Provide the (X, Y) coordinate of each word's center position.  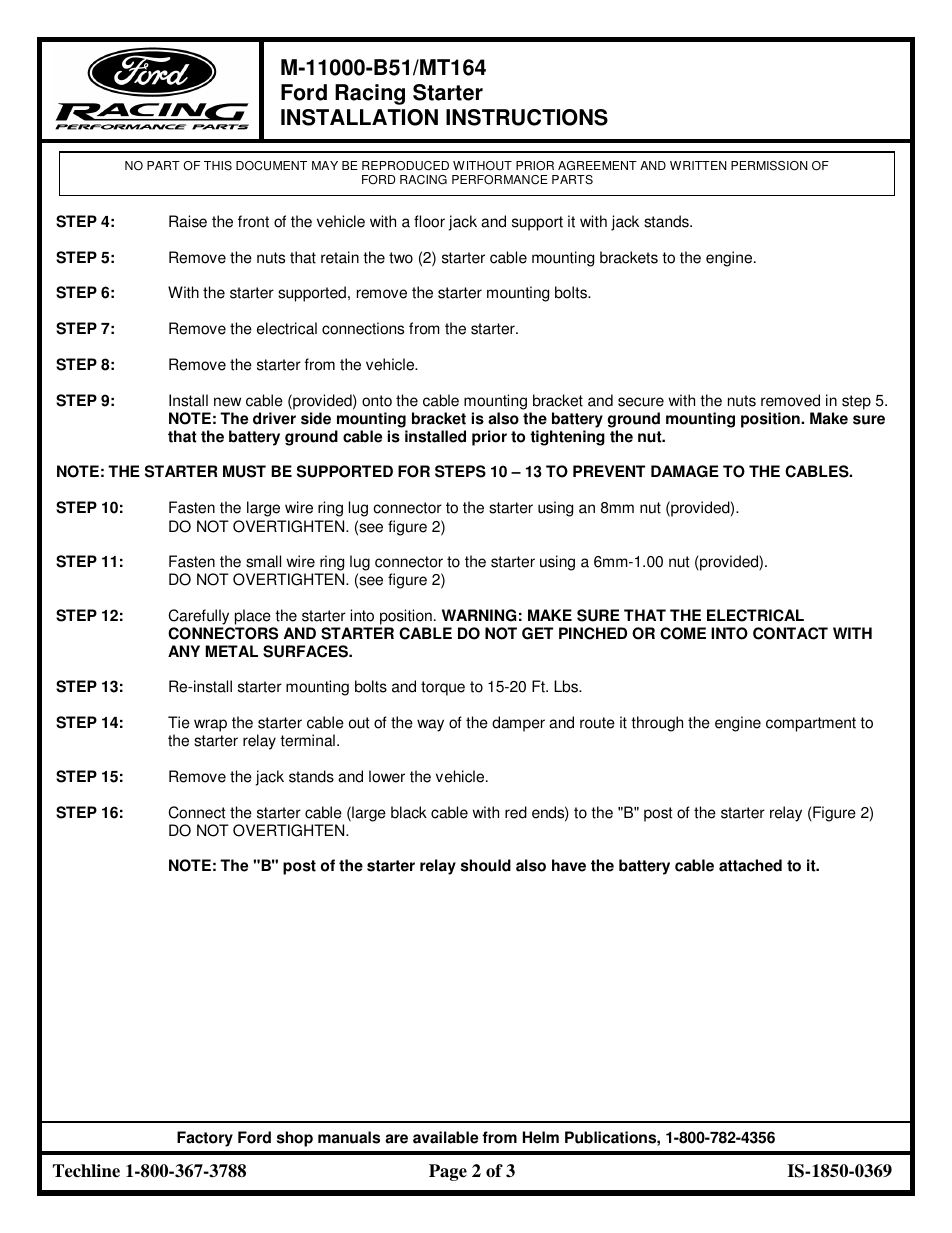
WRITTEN (698, 165)
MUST (244, 471)
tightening (567, 438)
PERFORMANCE (500, 180)
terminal (307, 740)
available (445, 1137)
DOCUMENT (271, 166)
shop (295, 1139)
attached (750, 865)
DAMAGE (685, 471)
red (516, 812)
